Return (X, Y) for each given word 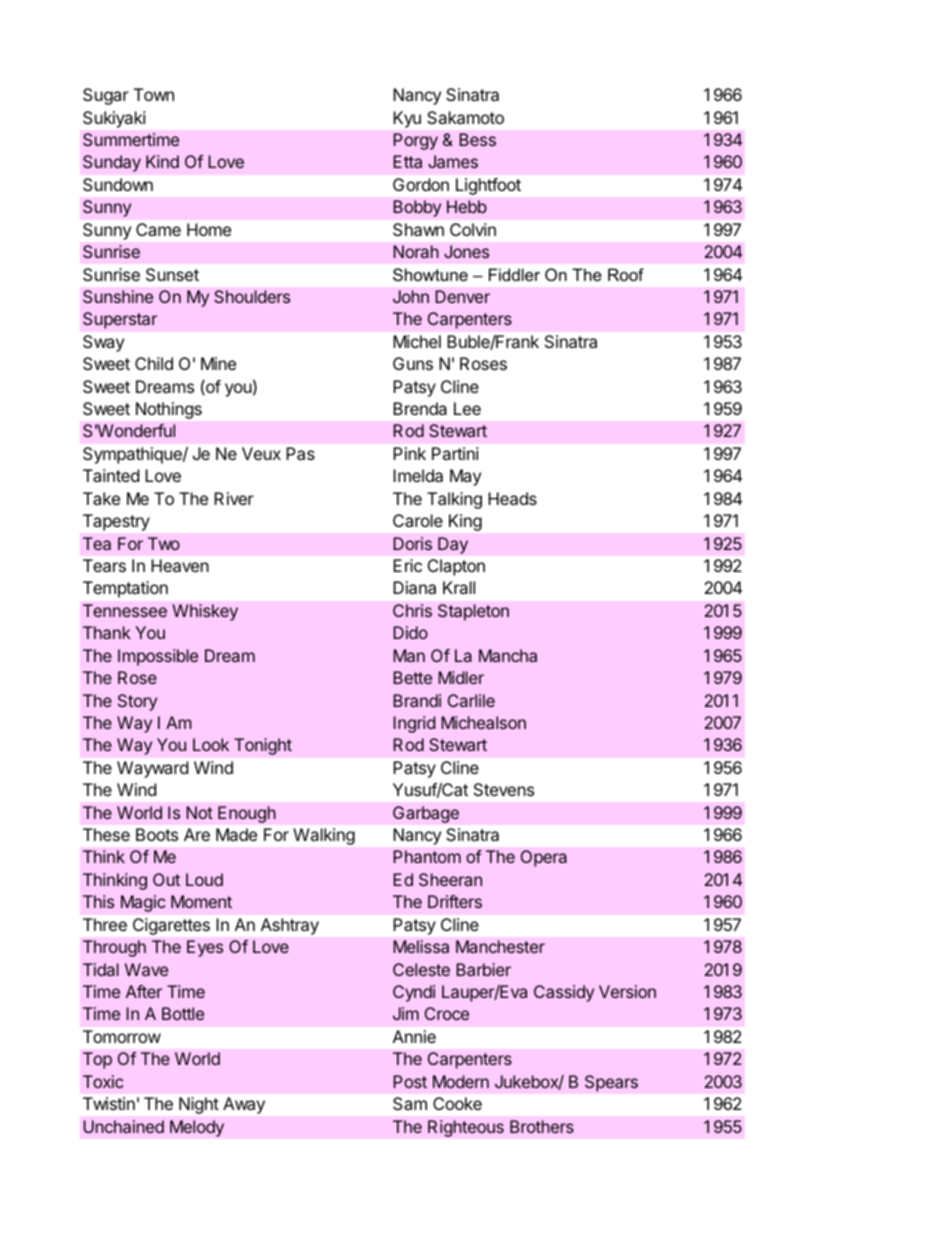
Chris (412, 610)
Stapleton (473, 612)
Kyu (407, 119)
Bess (477, 139)
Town (154, 94)
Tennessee (125, 610)
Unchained (123, 1126)
